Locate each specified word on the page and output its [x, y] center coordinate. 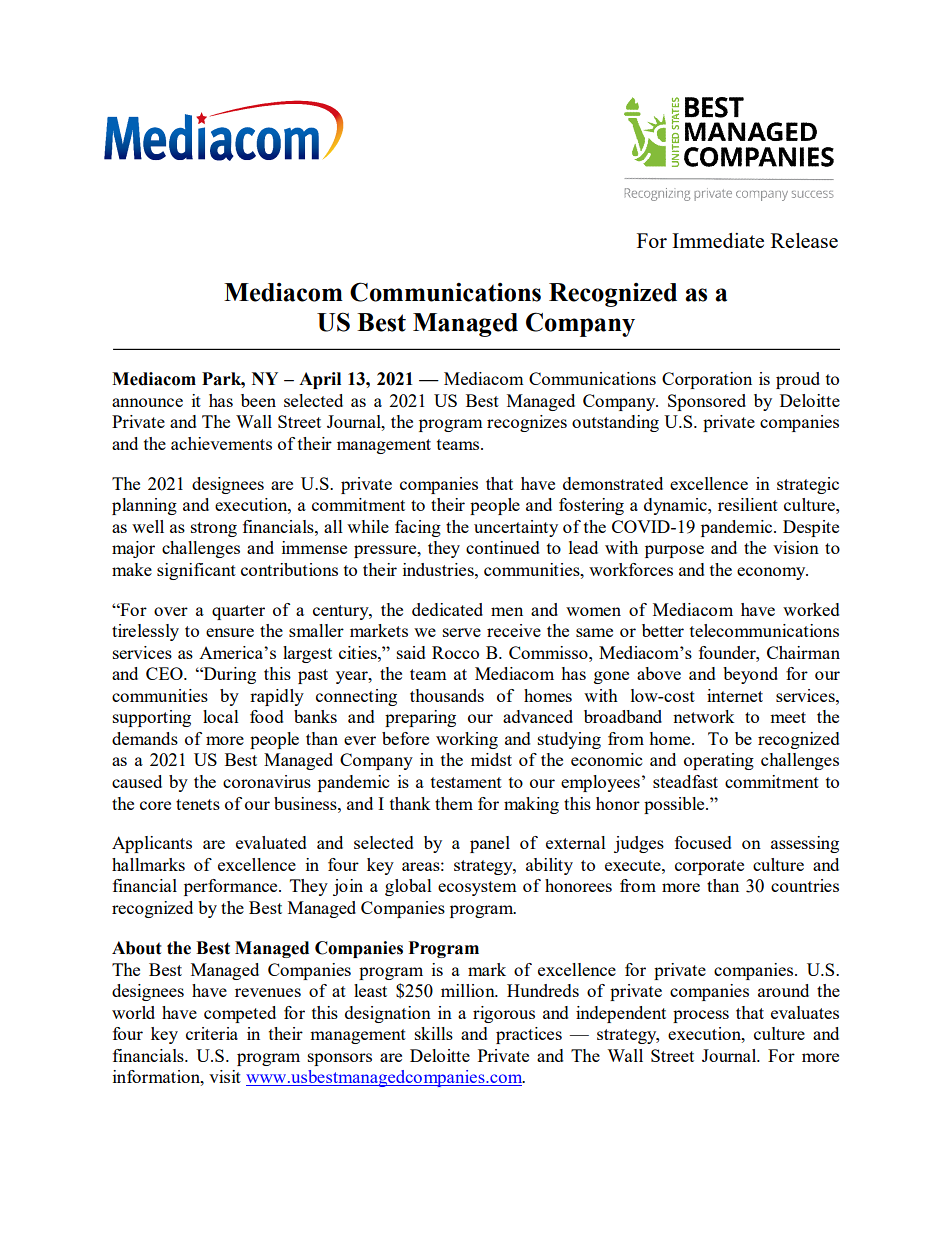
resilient [748, 504]
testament [466, 782]
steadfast [685, 781]
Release [804, 240]
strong [214, 529]
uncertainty [516, 528]
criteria [212, 1033]
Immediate [718, 240]
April [320, 380]
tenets [198, 804]
